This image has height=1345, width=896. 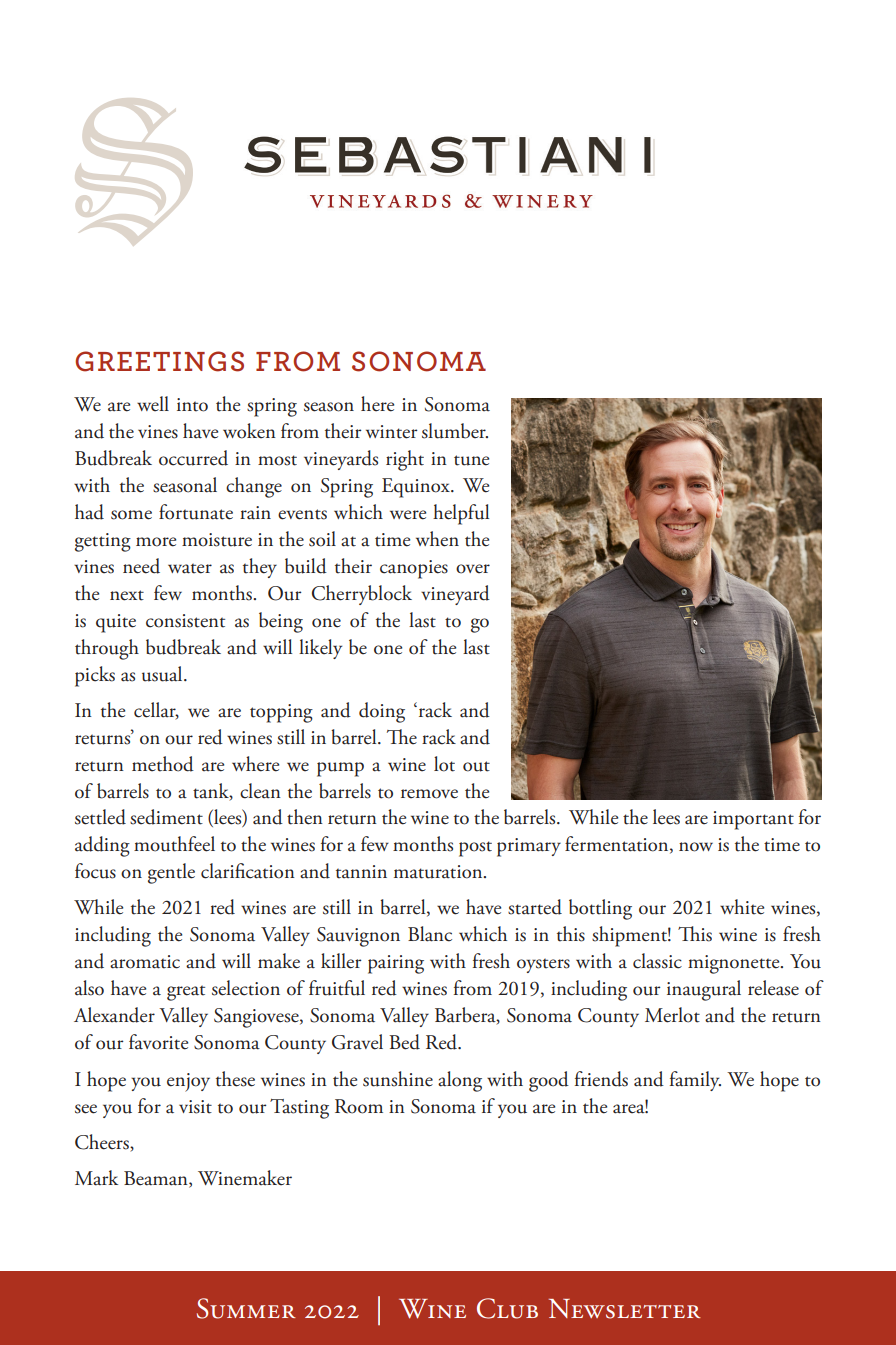 I want to click on favorite, so click(x=158, y=1042).
